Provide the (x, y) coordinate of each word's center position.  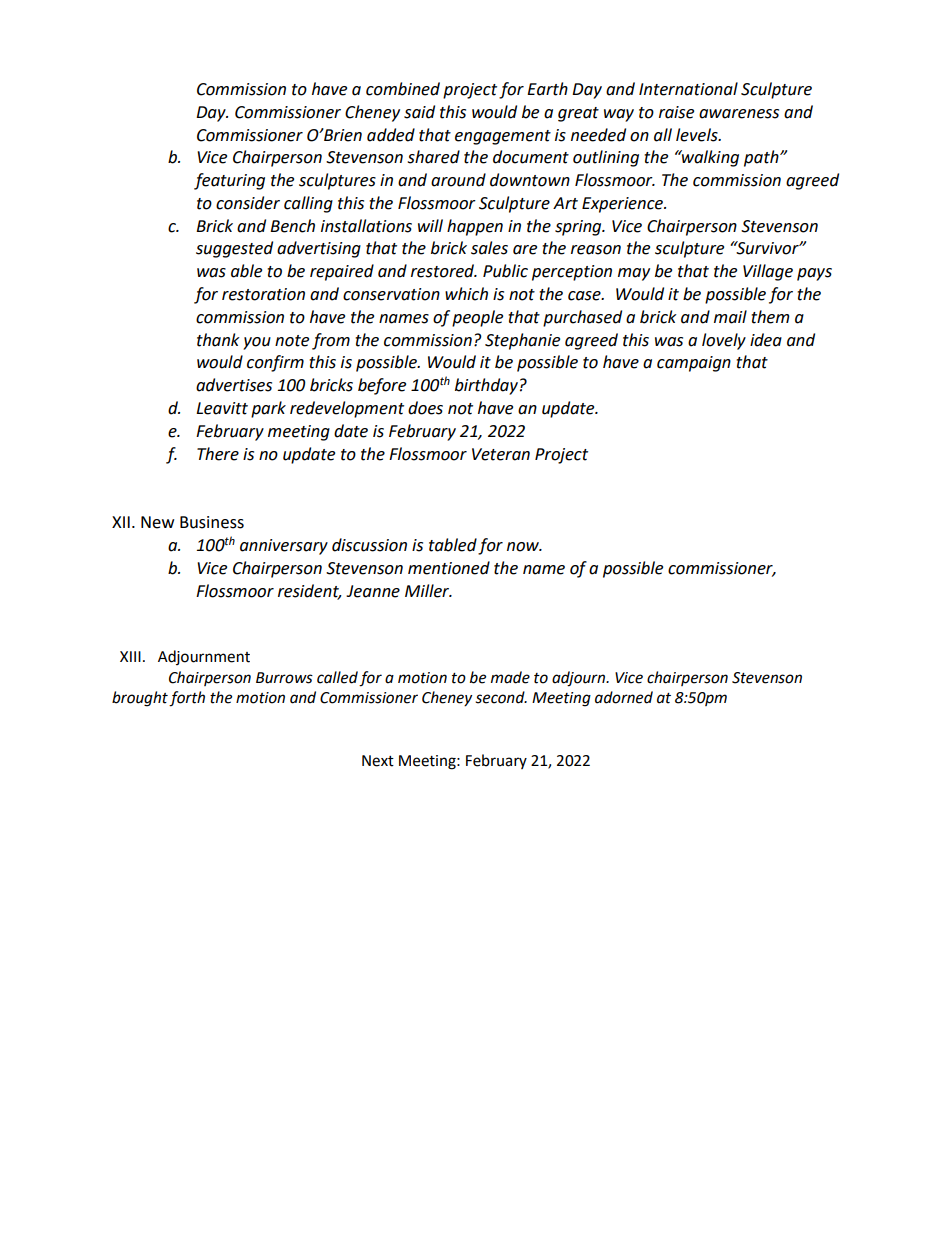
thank (218, 340)
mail (730, 317)
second (501, 697)
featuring (229, 181)
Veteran (501, 454)
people (477, 318)
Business (212, 522)
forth (187, 699)
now (524, 547)
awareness (739, 114)
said (419, 112)
